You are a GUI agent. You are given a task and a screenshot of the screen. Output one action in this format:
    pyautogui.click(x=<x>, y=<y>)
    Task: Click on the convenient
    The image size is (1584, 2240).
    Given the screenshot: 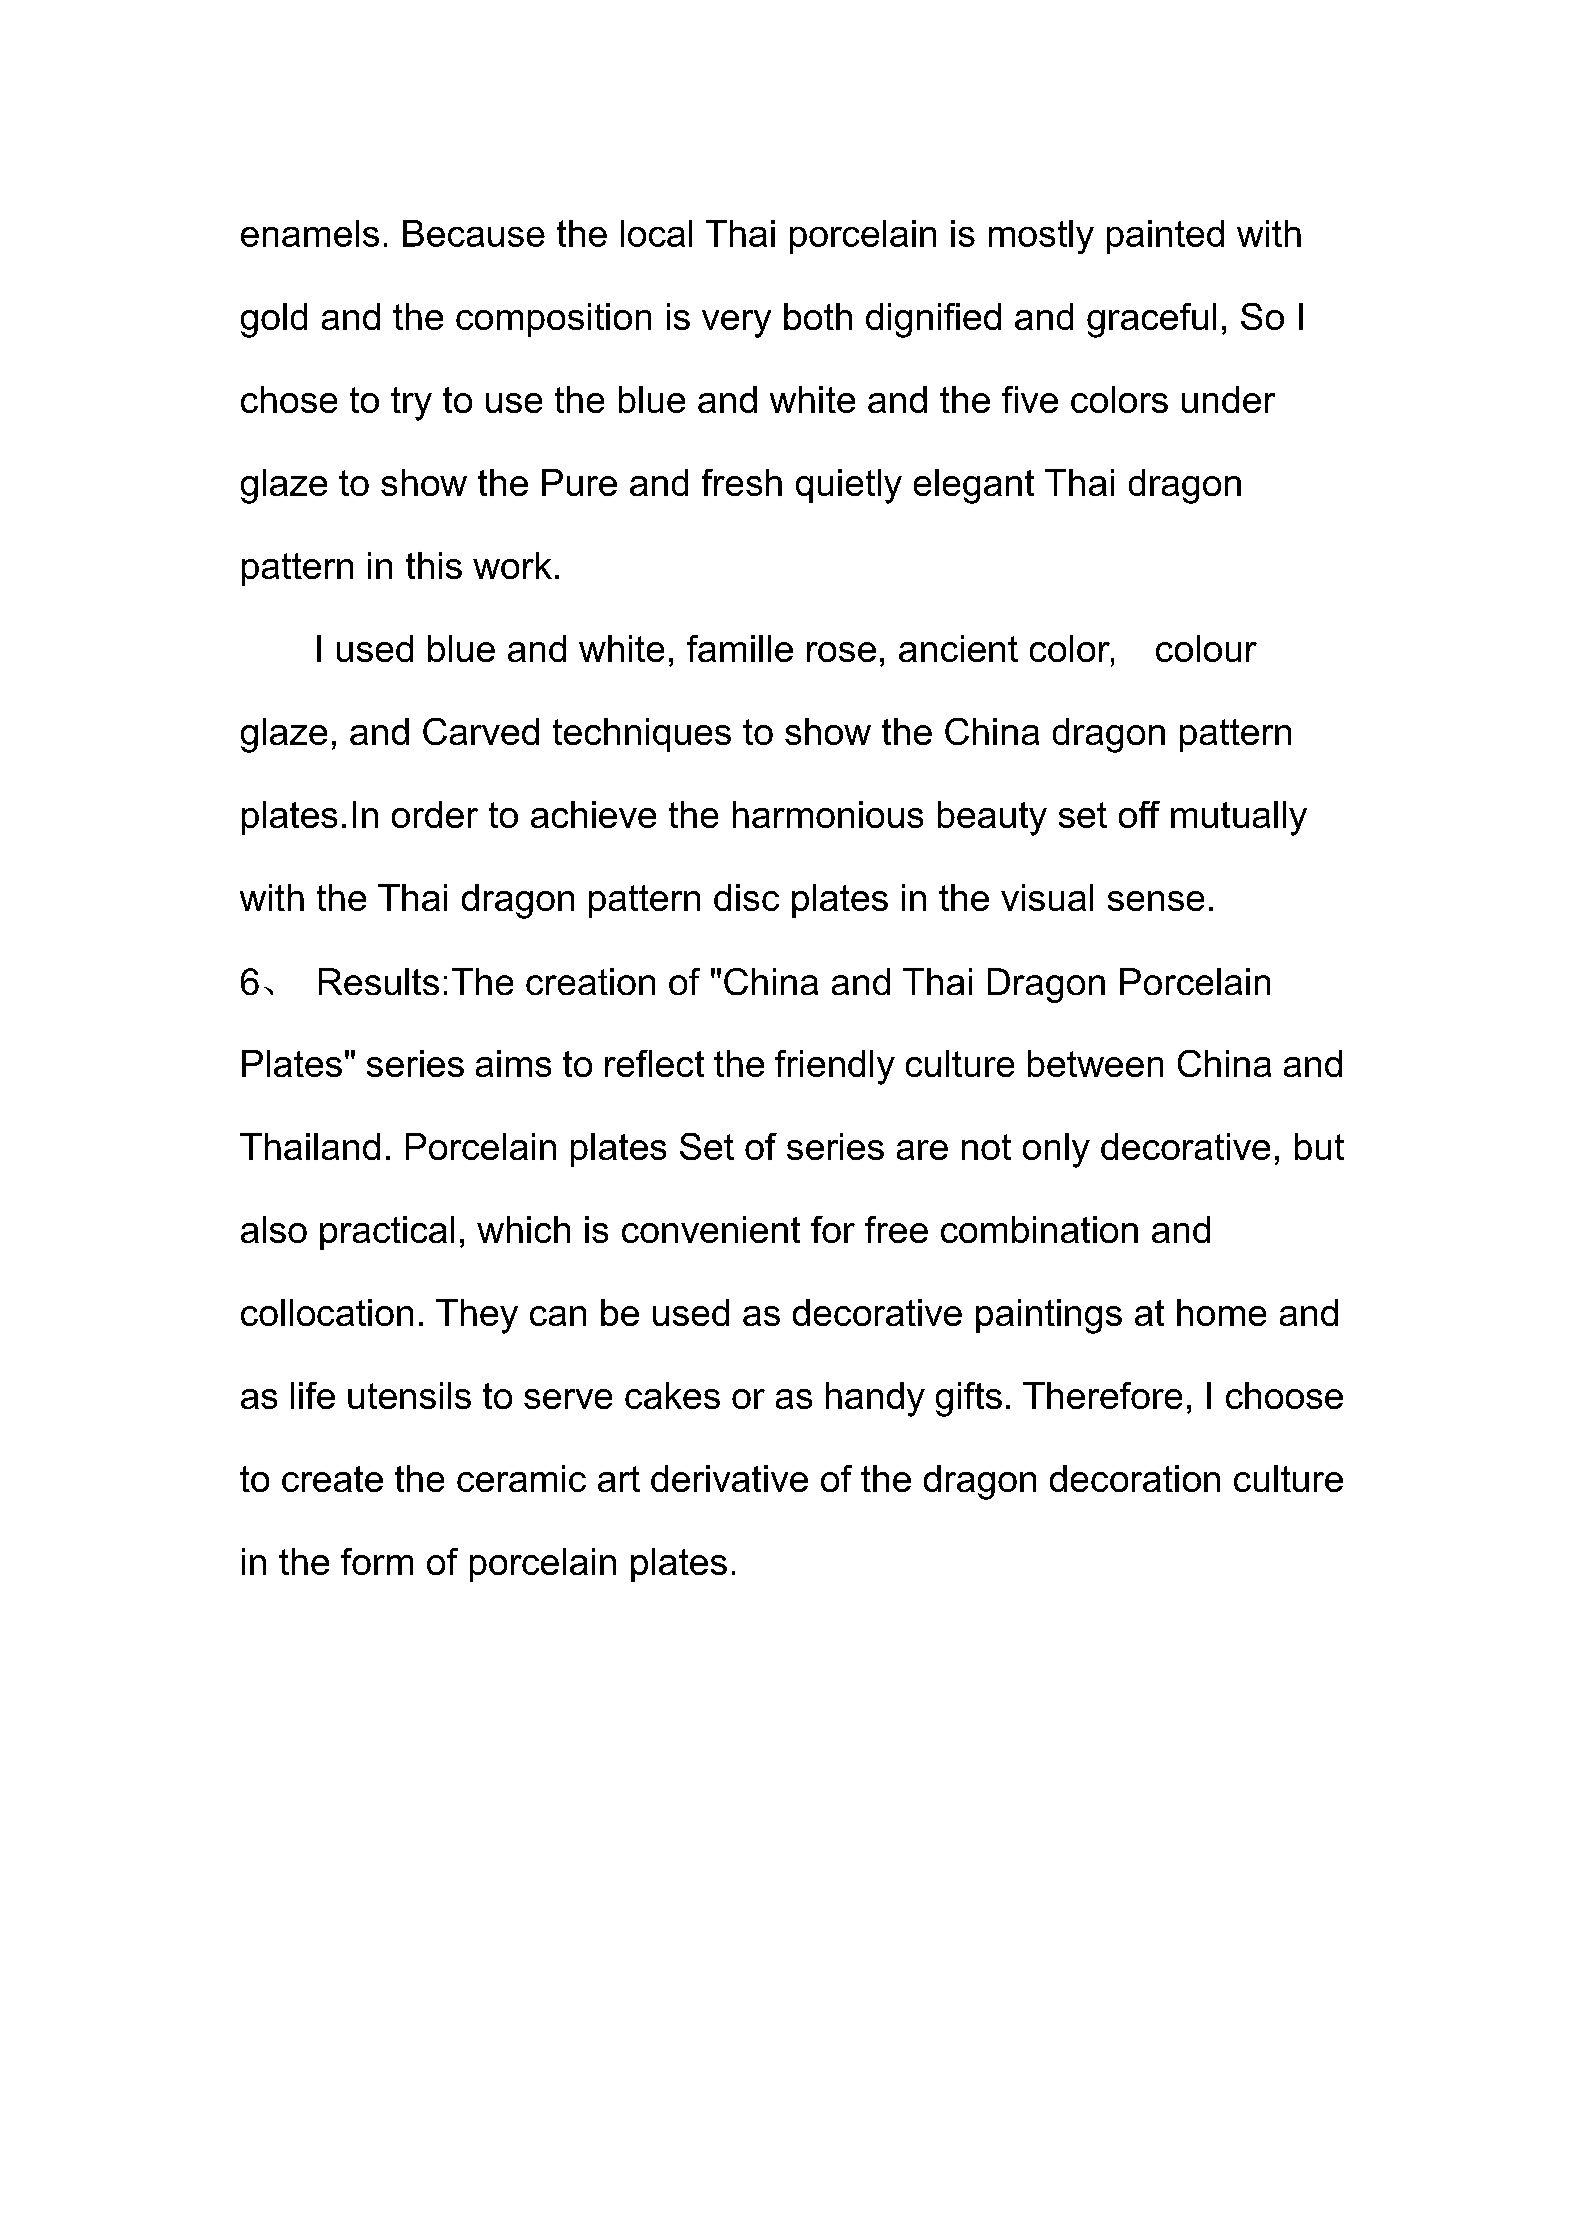 What is the action you would take?
    pyautogui.click(x=711, y=1229)
